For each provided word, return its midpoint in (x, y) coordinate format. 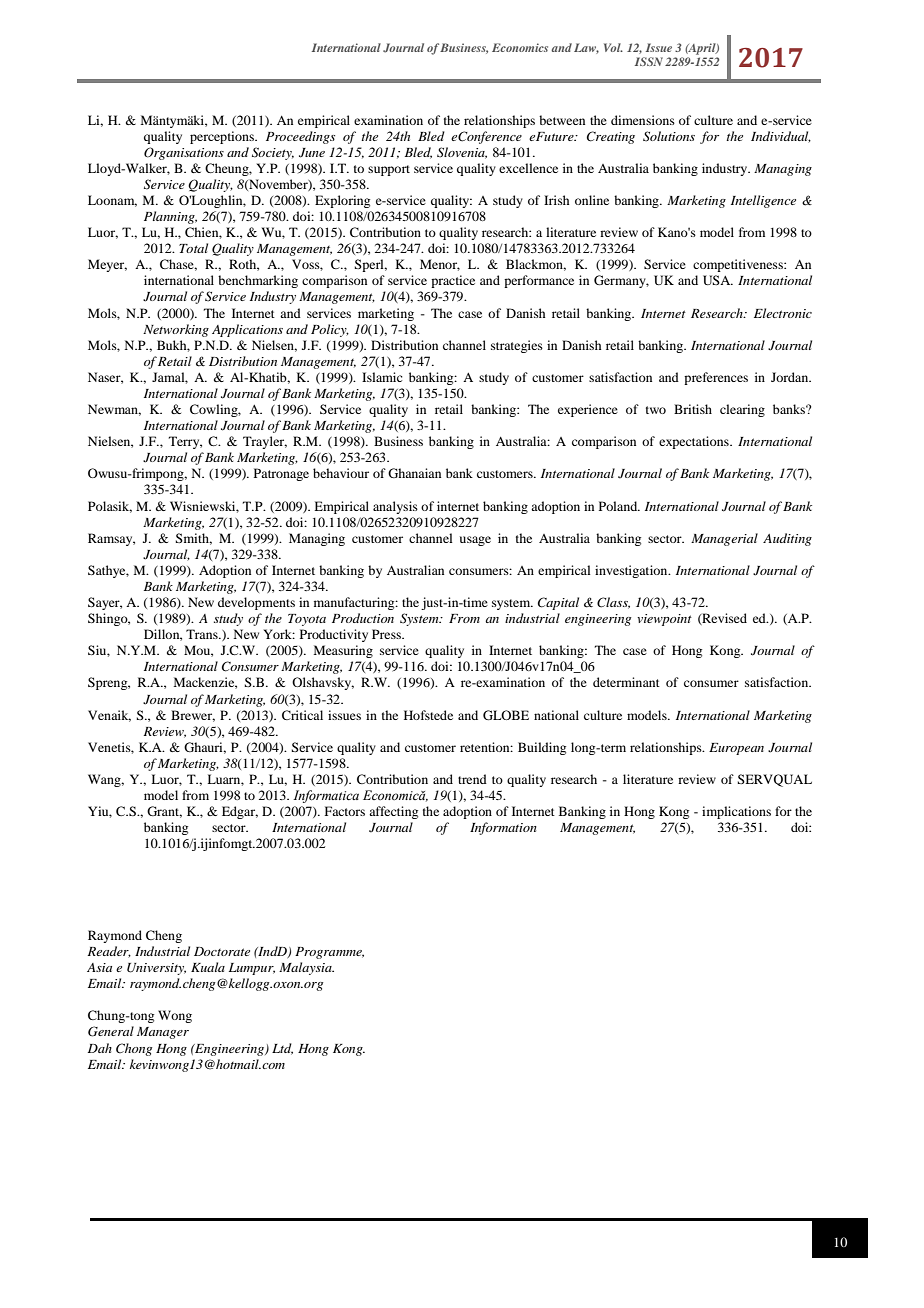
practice (453, 281)
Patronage (281, 474)
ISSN (649, 61)
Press (387, 634)
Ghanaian (414, 473)
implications (736, 812)
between (562, 120)
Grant (164, 812)
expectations (695, 442)
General (111, 1031)
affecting (393, 812)
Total (193, 248)
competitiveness (739, 265)
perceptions (223, 137)
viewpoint (664, 620)
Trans (203, 634)
